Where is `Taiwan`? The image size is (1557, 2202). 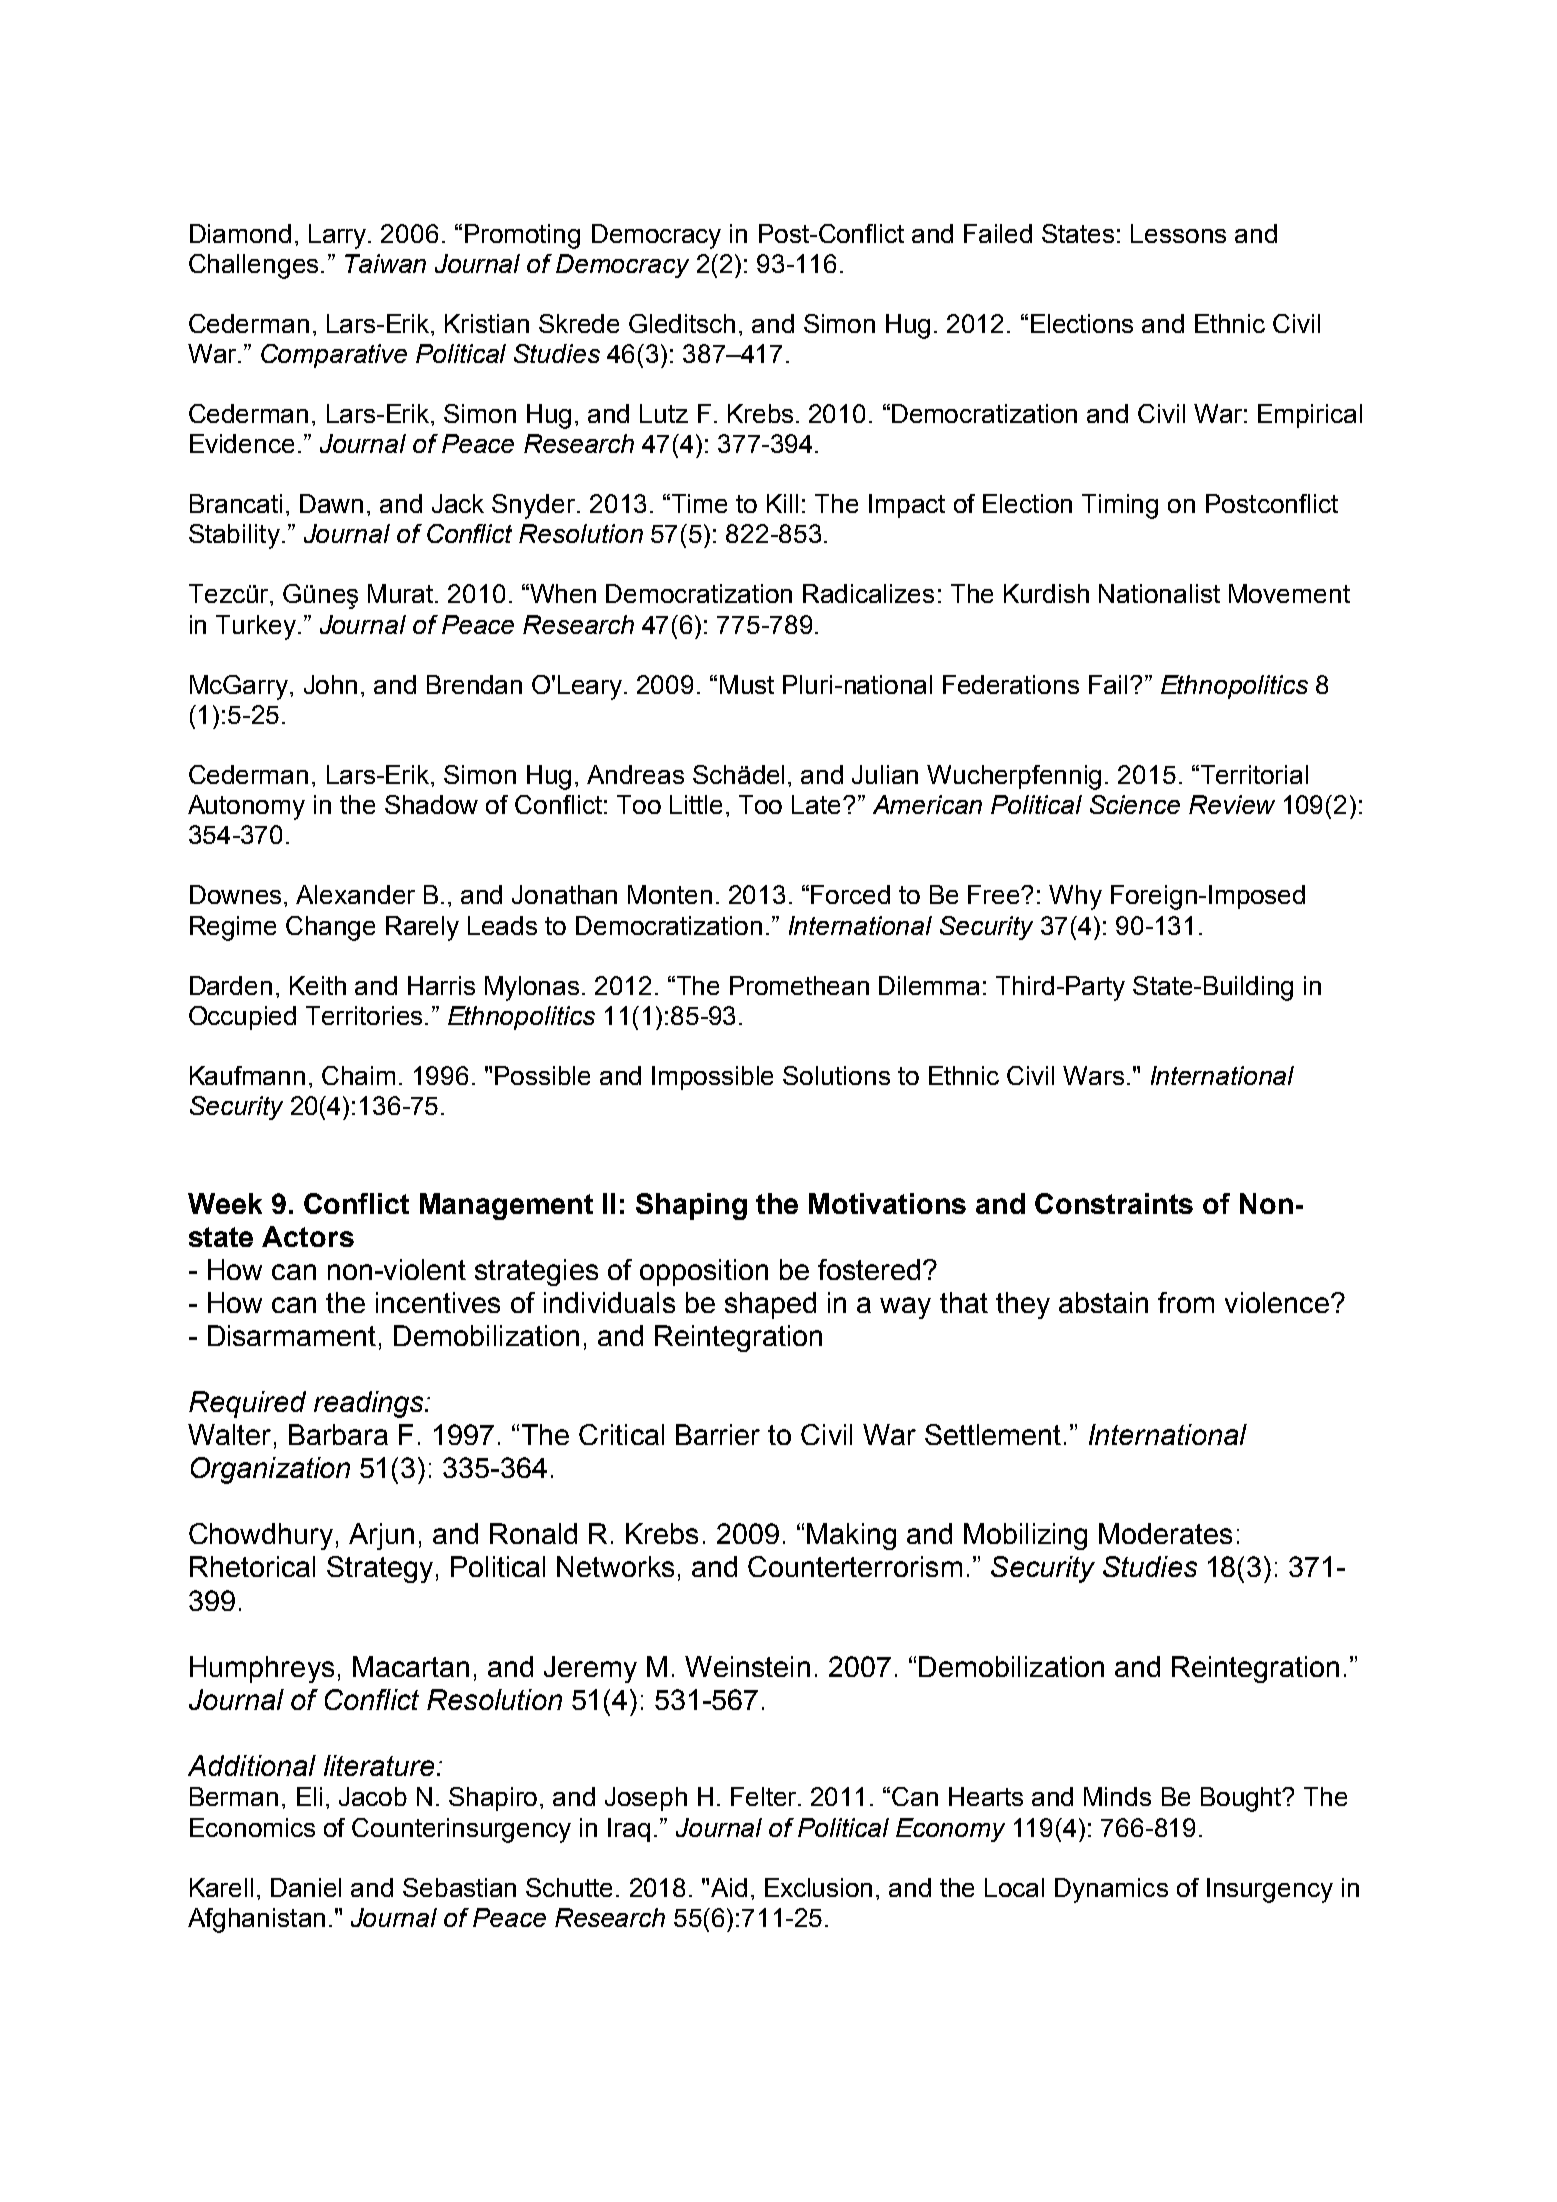
Taiwan is located at coordinates (385, 263).
